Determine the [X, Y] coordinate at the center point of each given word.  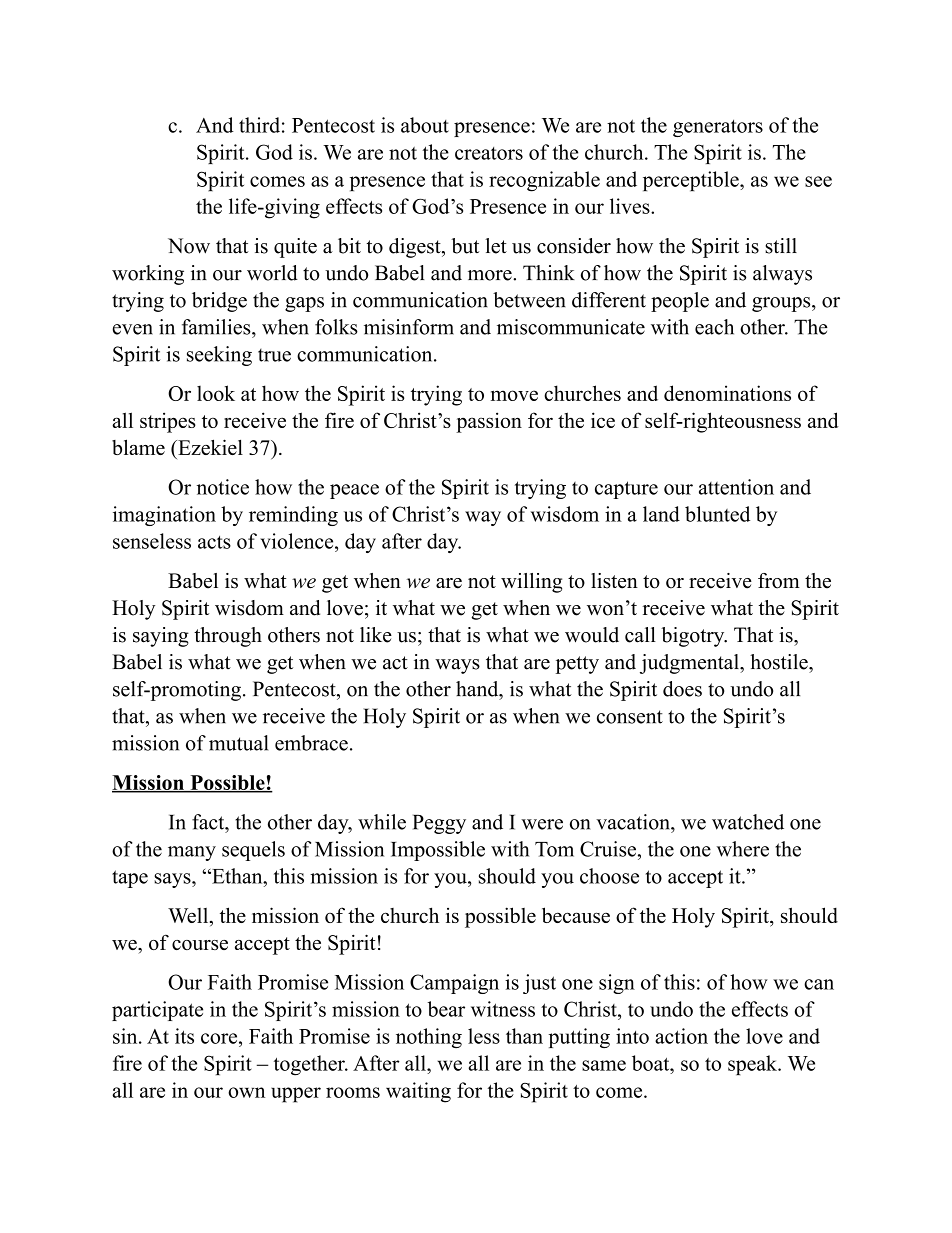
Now [189, 246]
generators [718, 128]
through [228, 637]
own [246, 1092]
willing [531, 583]
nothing [429, 1038]
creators [489, 153]
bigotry [694, 637]
